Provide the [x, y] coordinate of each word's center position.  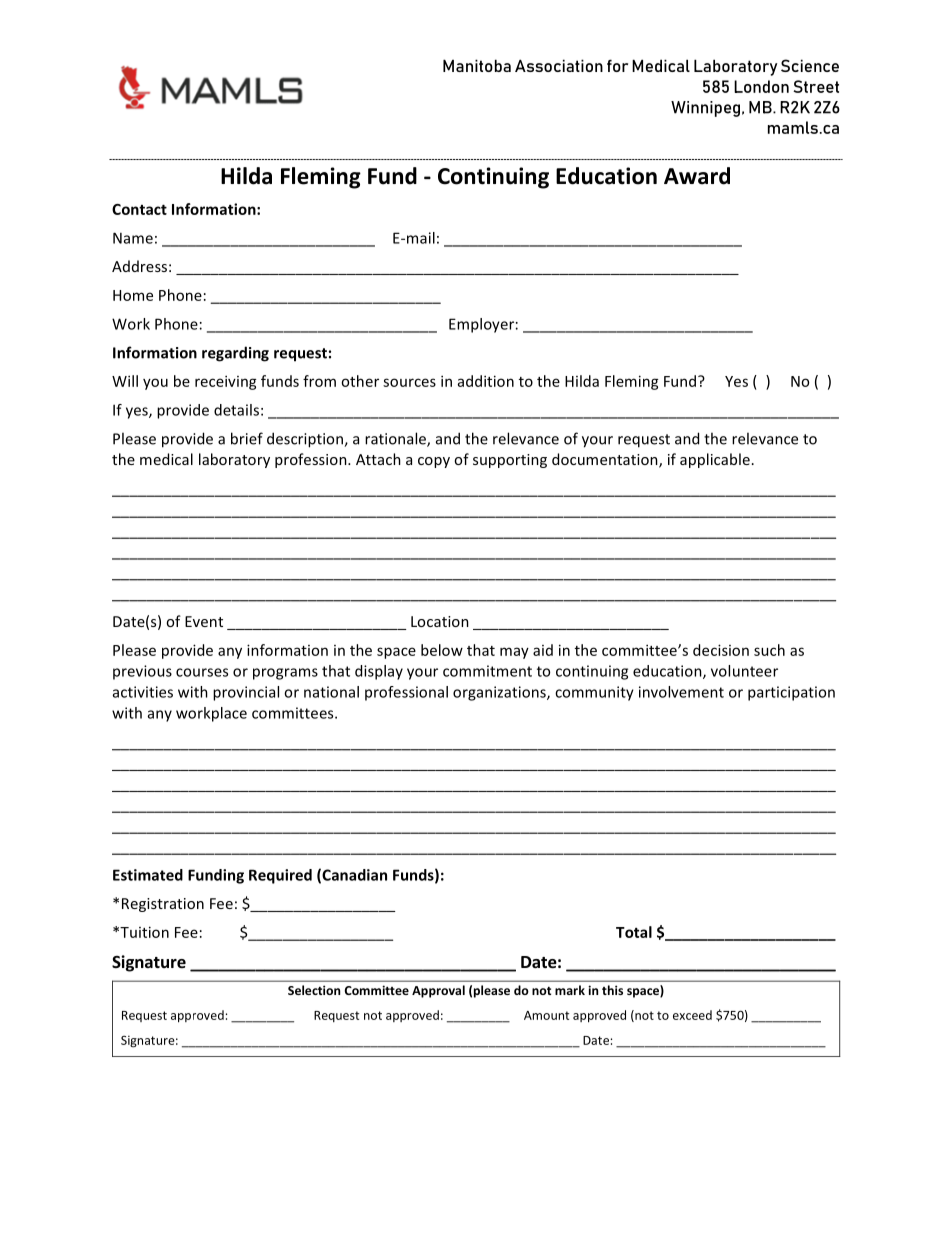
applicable [715, 460]
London [761, 86]
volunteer [744, 671]
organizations [500, 693]
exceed [692, 1015]
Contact [139, 209]
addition [486, 381]
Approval [438, 991]
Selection [314, 990]
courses [202, 672]
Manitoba [477, 65]
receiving [226, 382]
